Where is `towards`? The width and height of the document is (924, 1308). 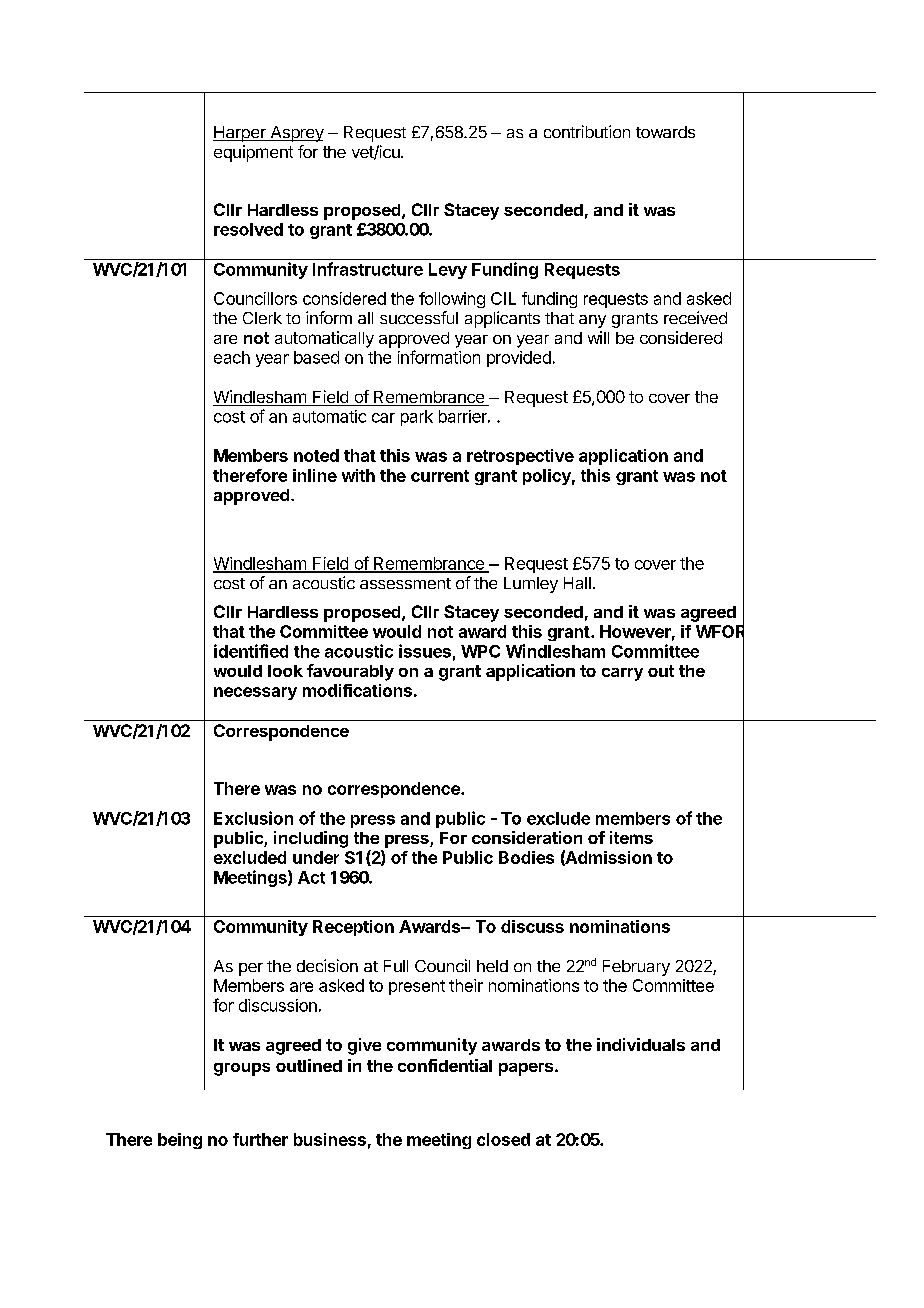
towards is located at coordinates (665, 132).
